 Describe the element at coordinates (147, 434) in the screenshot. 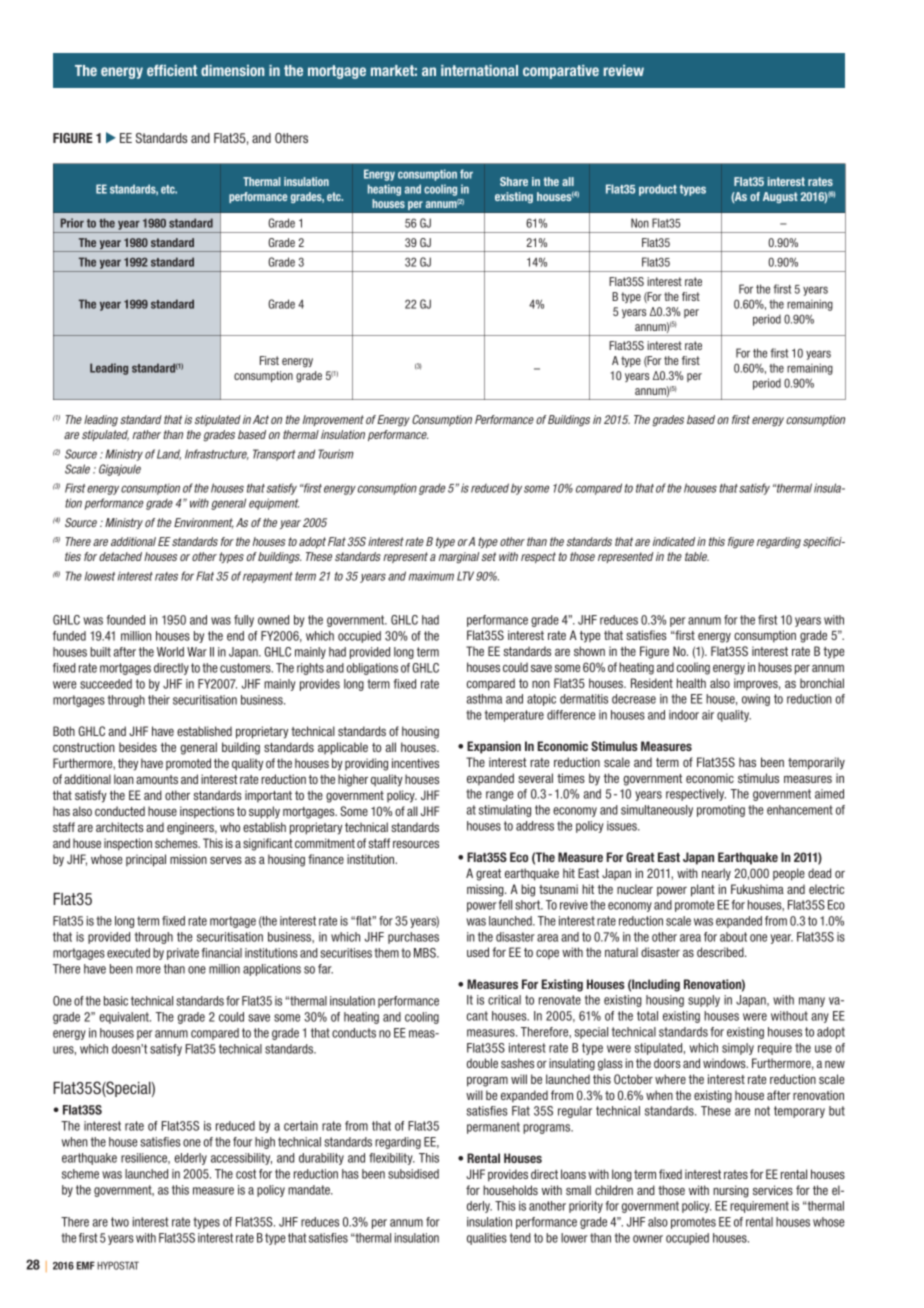

I see `rather` at that location.
